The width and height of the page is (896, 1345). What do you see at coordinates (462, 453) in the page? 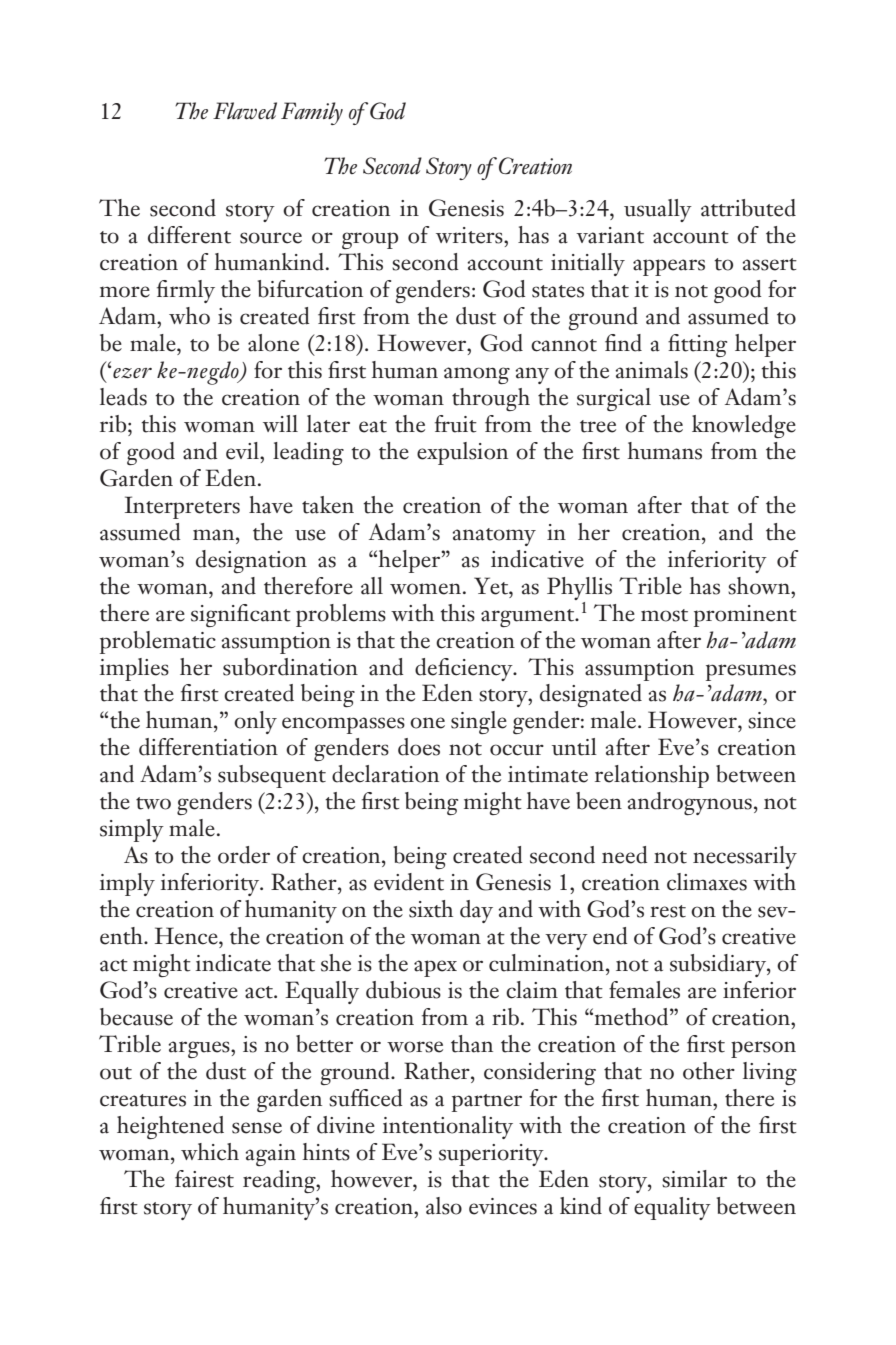
I see `expulsion` at bounding box center [462, 453].
